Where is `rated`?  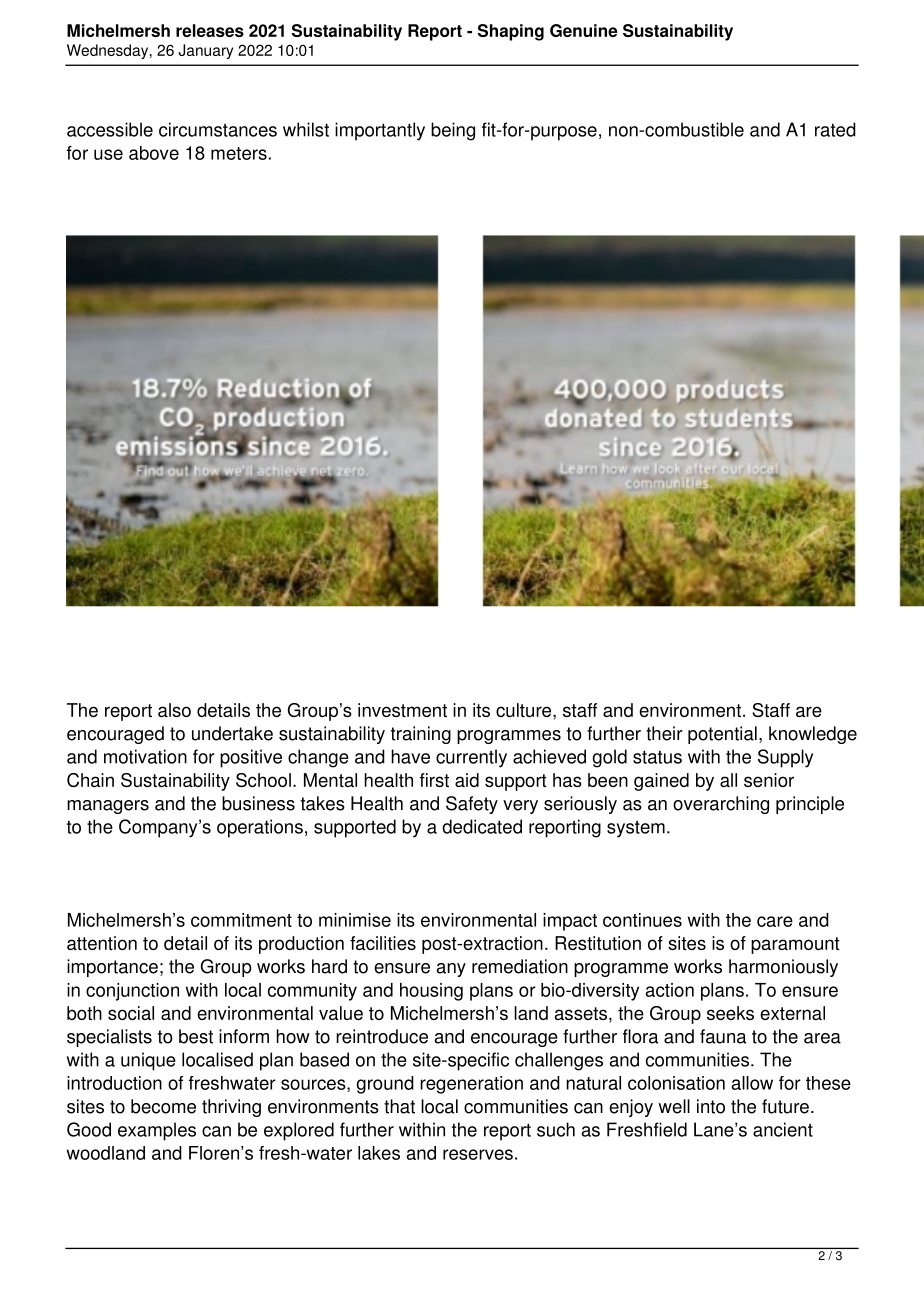
rated is located at coordinates (835, 129).
